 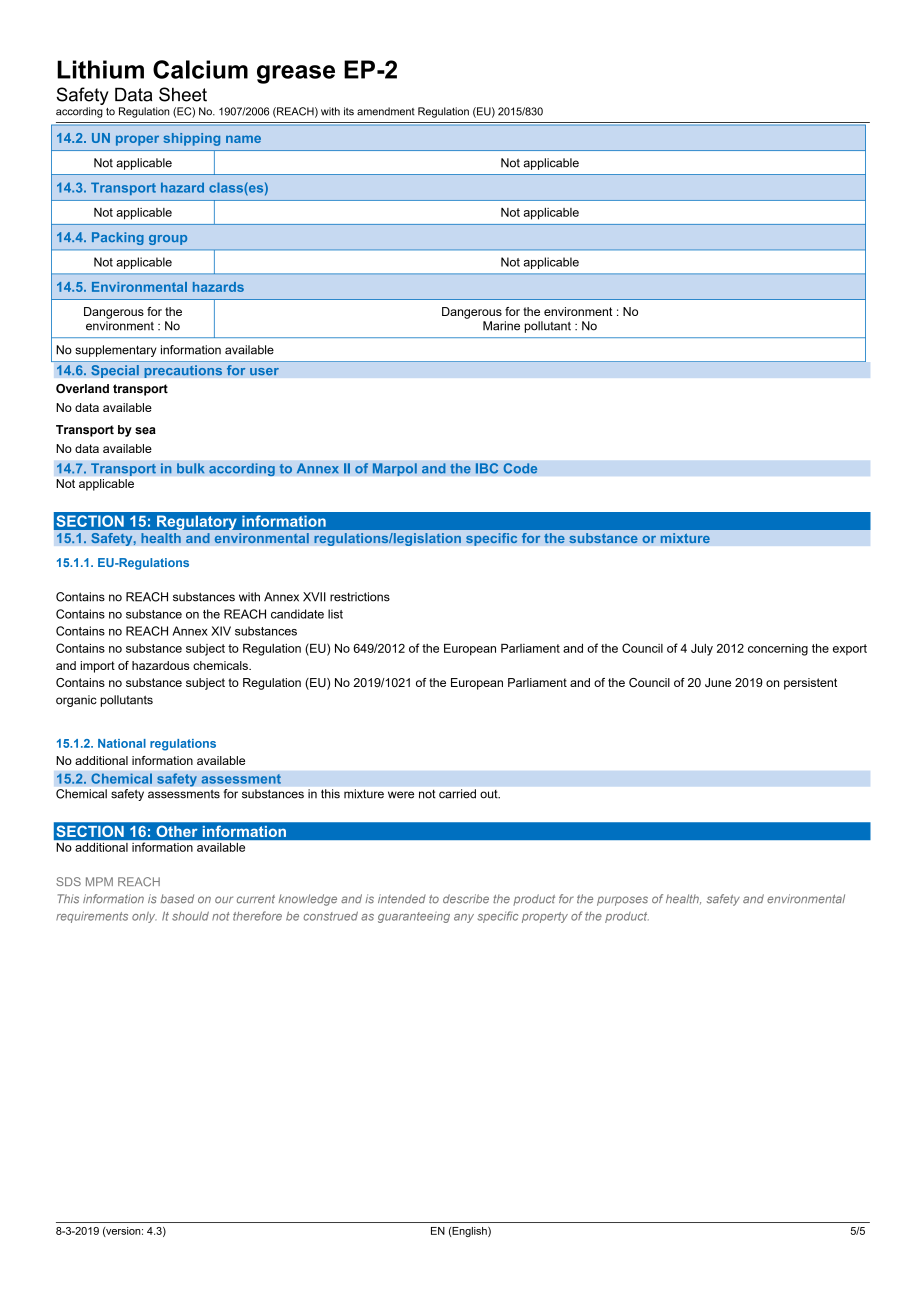 What do you see at coordinates (778, 650) in the screenshot?
I see `concerning` at bounding box center [778, 650].
